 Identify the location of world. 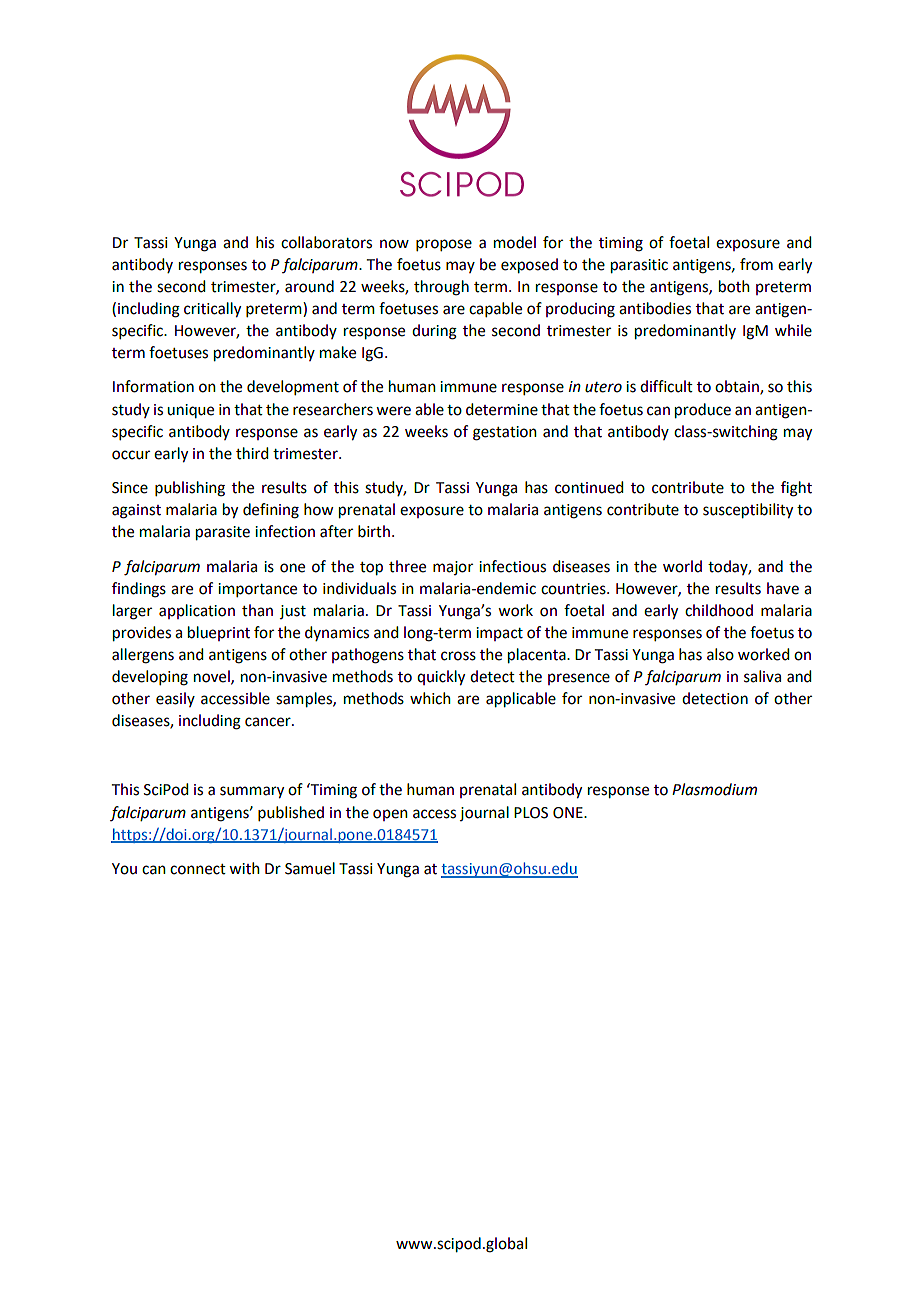
(682, 566).
